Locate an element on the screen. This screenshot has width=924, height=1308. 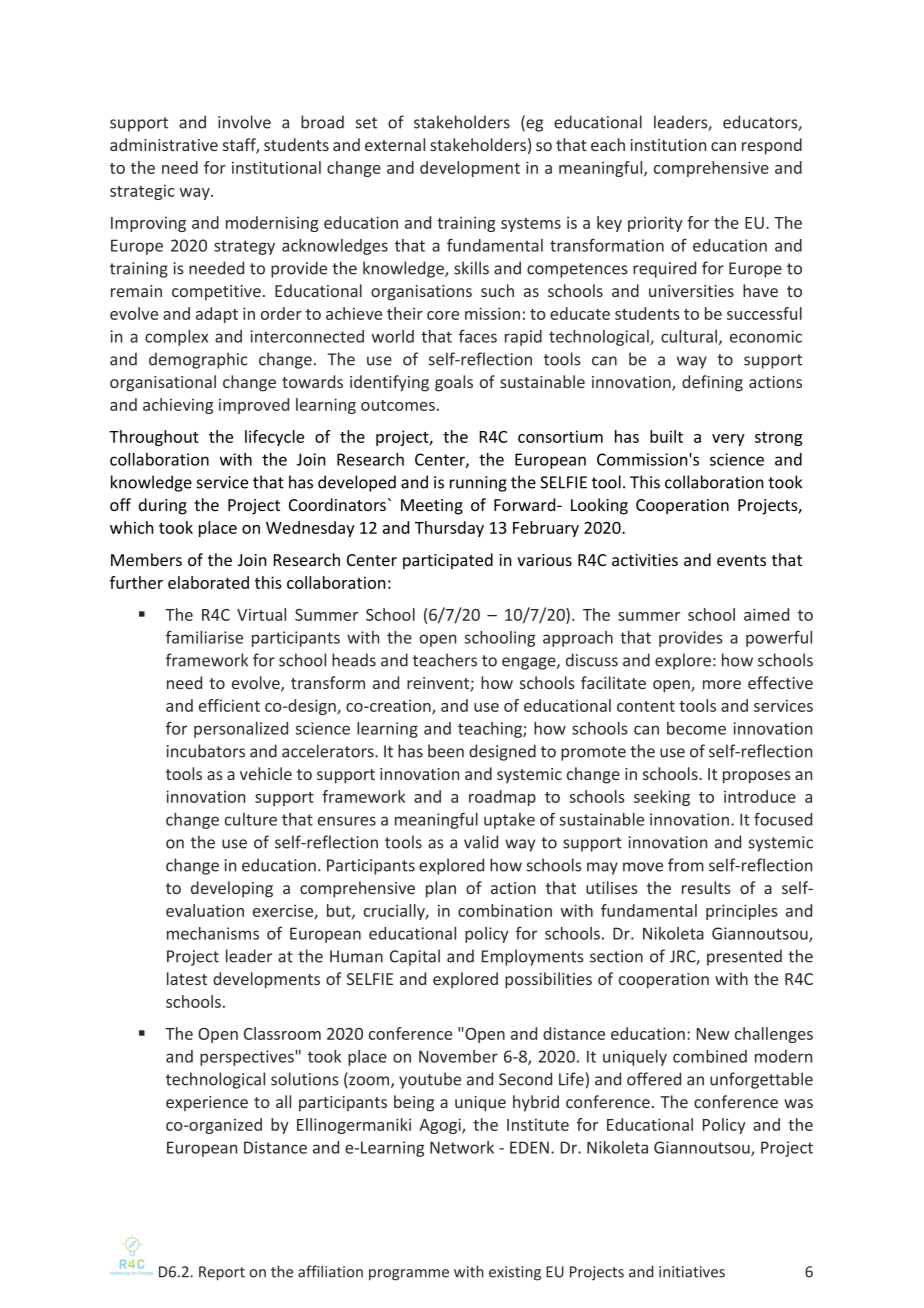
been is located at coordinates (446, 751).
